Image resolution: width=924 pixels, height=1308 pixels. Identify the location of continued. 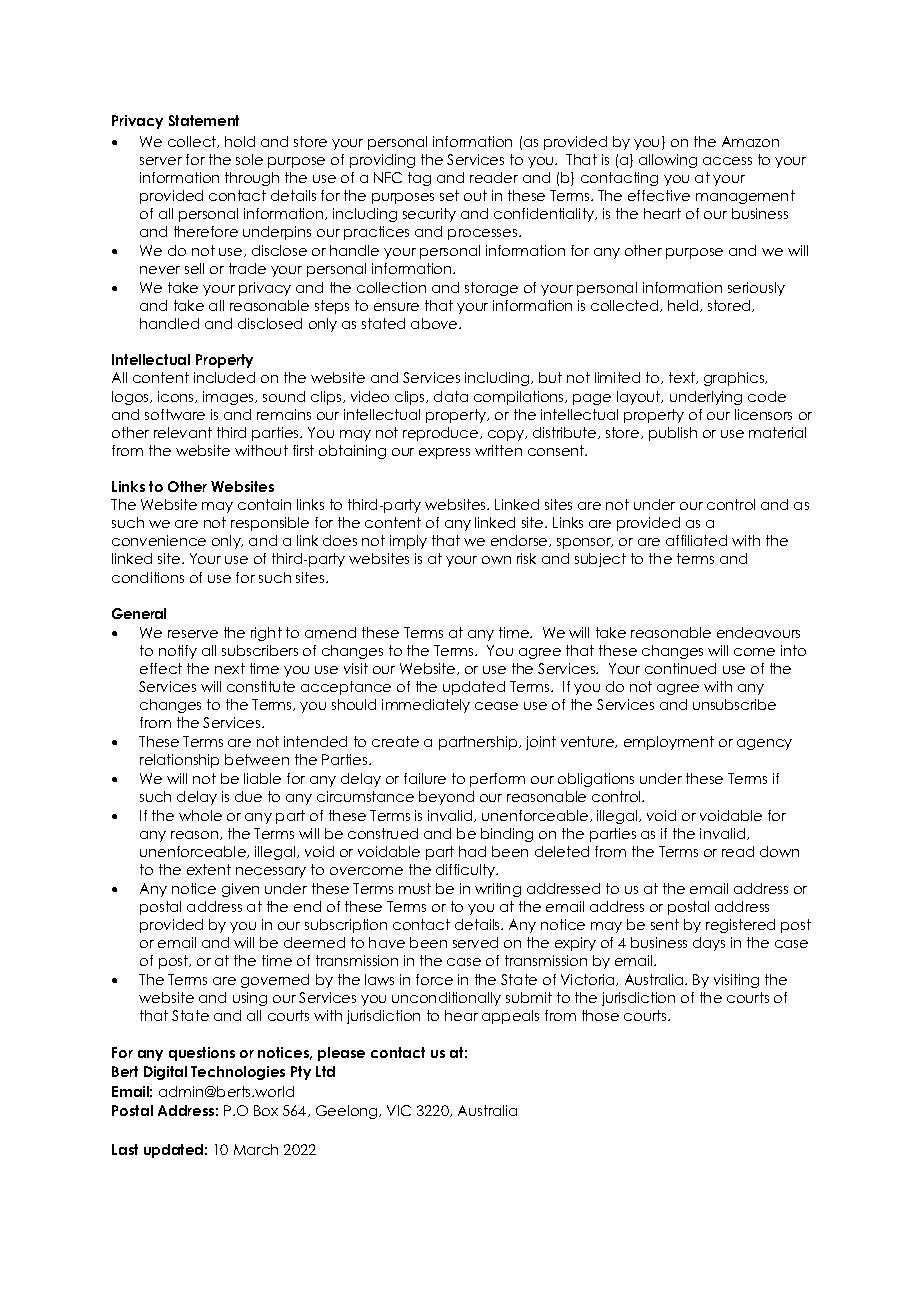
(680, 668).
